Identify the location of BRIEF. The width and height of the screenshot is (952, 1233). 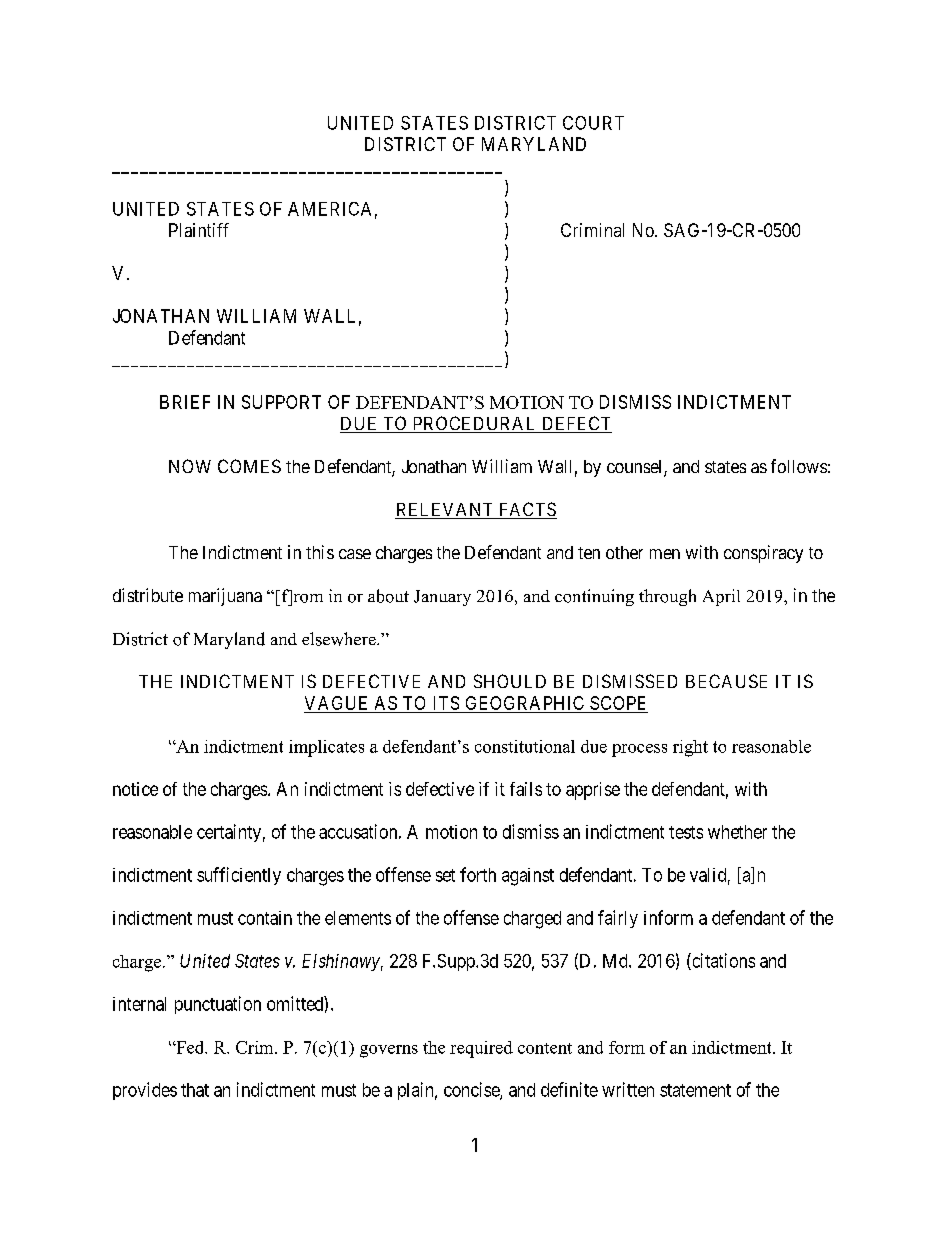
(185, 402).
